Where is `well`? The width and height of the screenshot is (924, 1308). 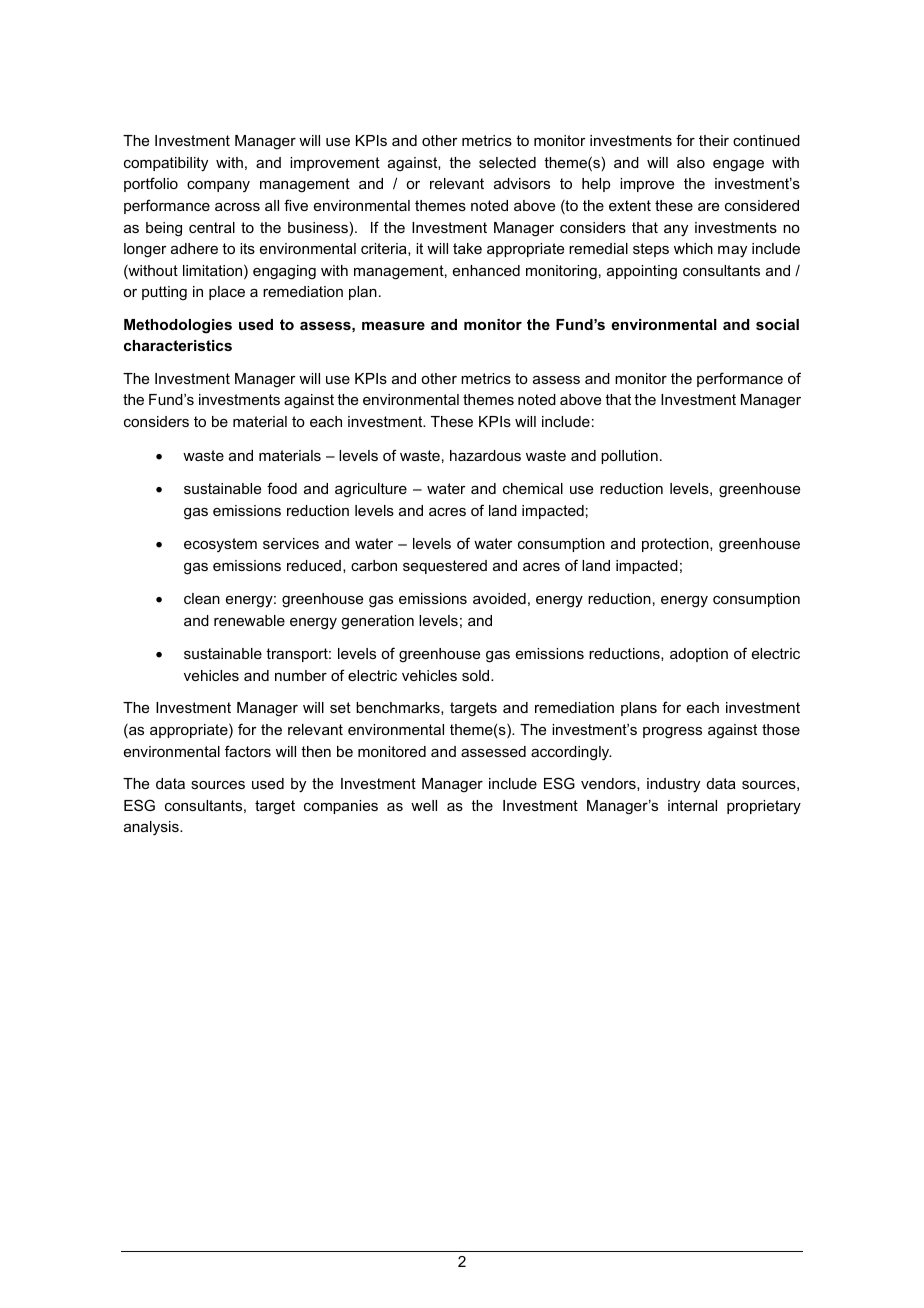 well is located at coordinates (424, 805).
